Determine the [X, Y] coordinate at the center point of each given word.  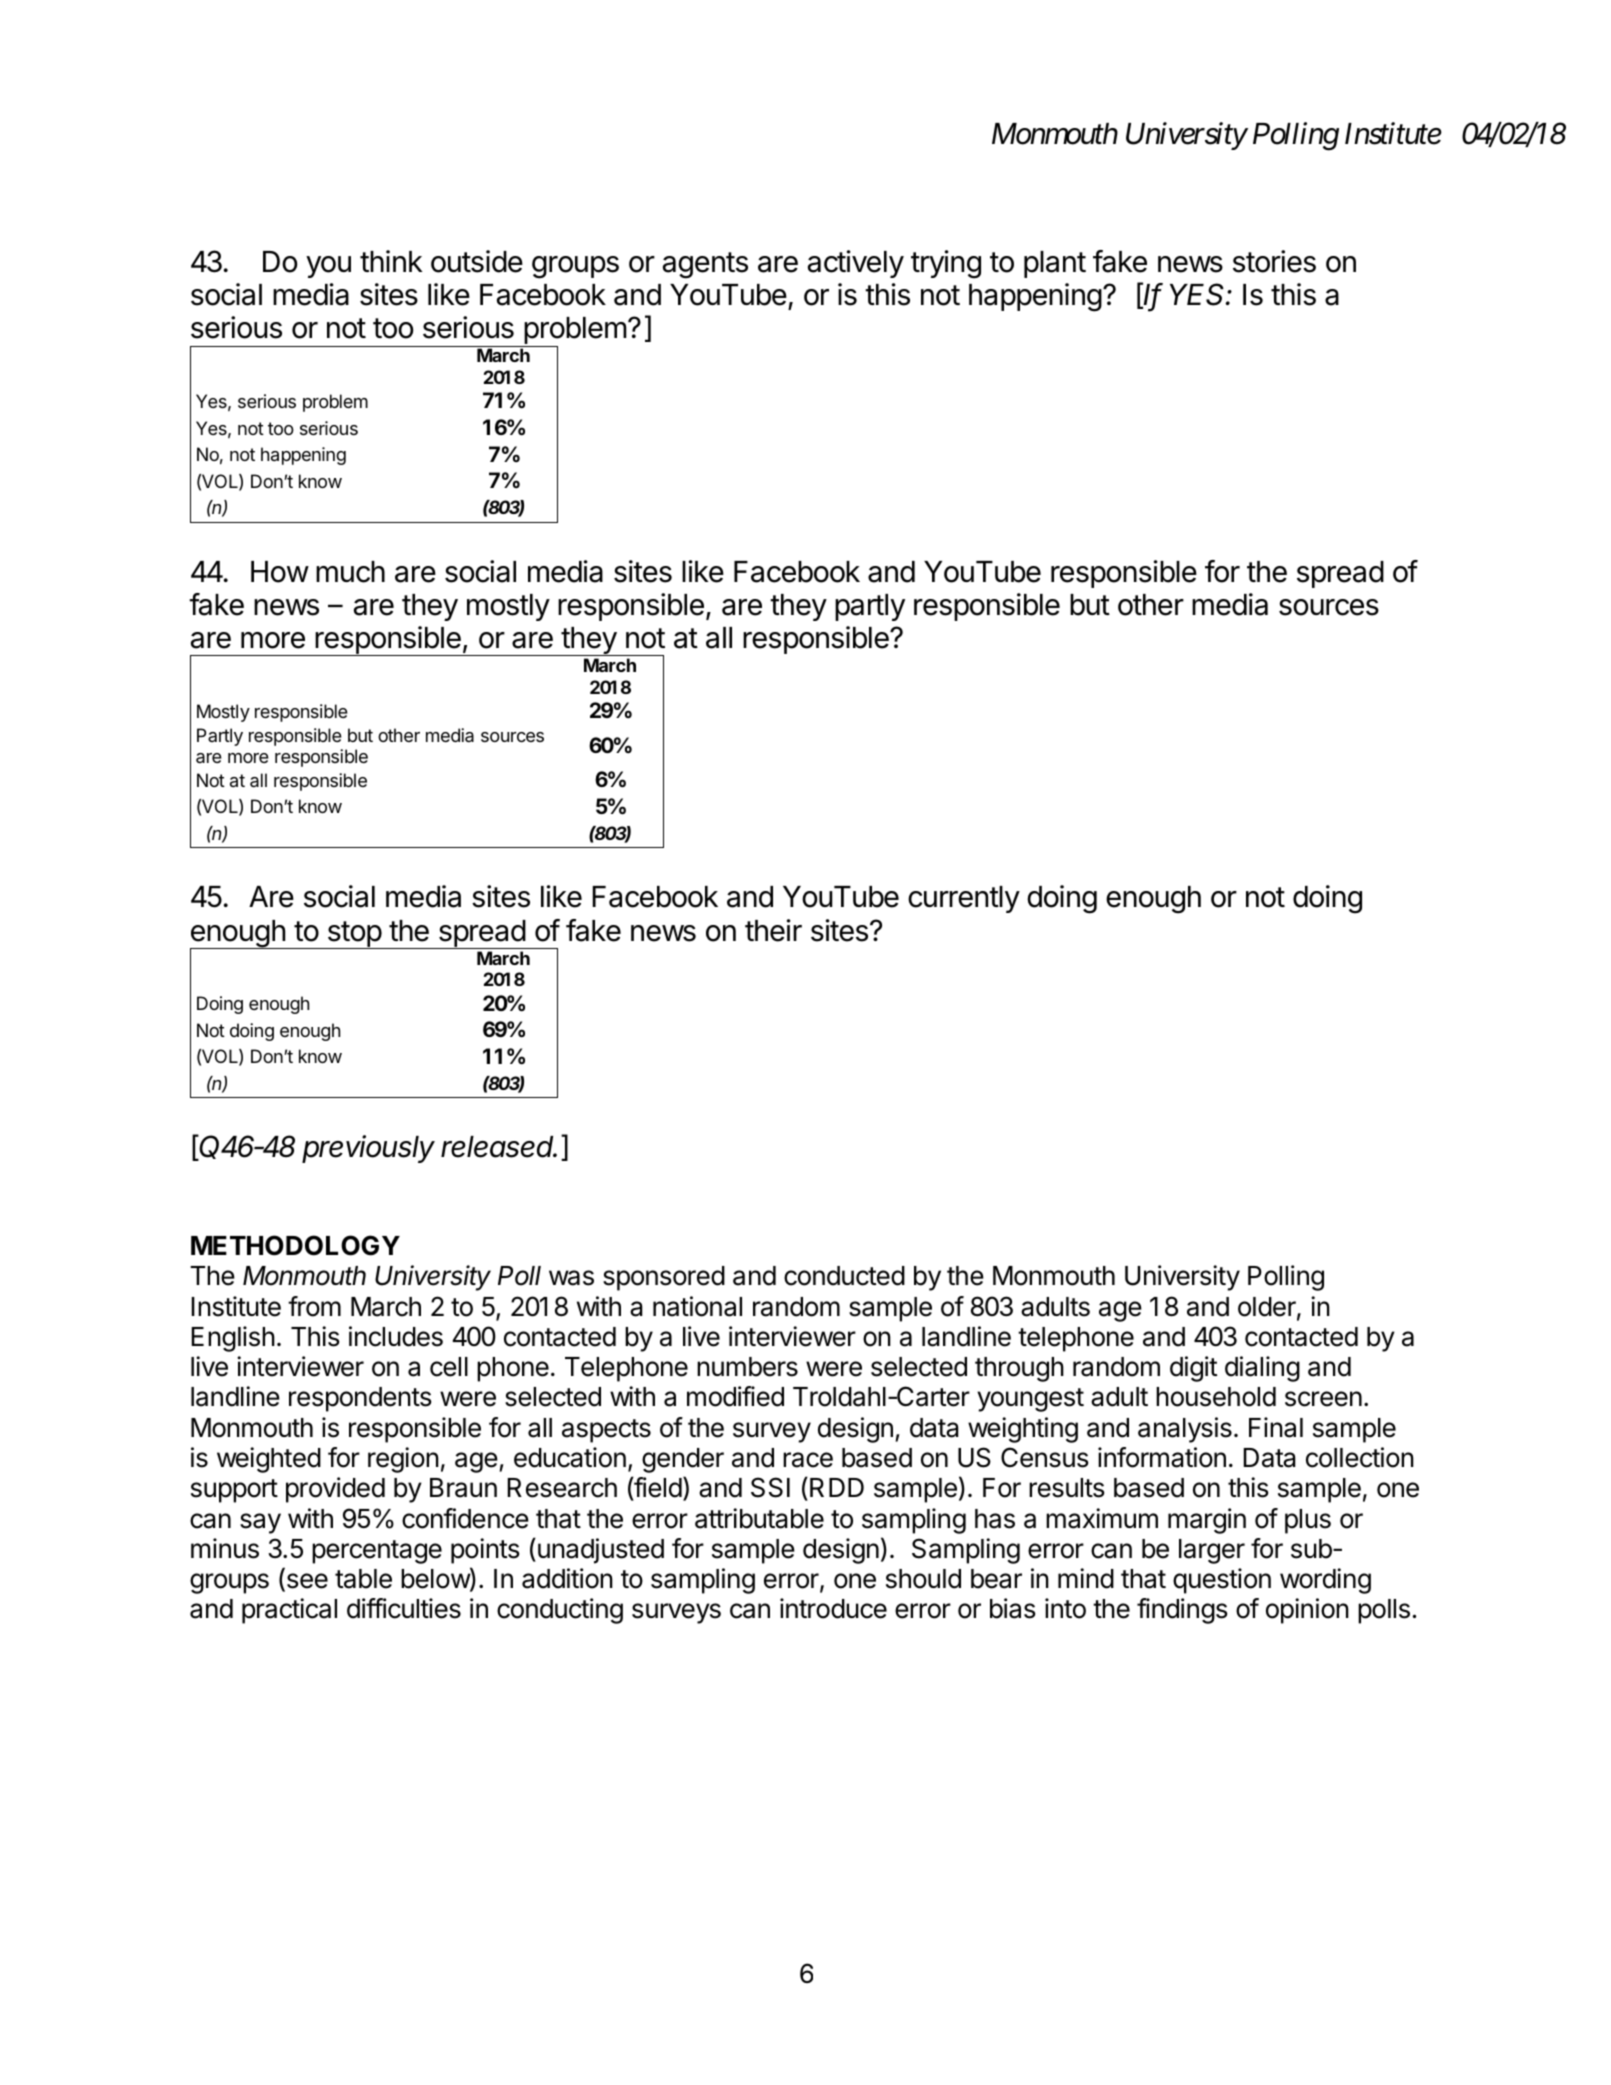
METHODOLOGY [295, 1245]
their [773, 930]
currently [964, 899]
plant [1055, 264]
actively [856, 264]
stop [354, 935]
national [697, 1306]
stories [1274, 261]
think [391, 261]
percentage [377, 1552]
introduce [833, 1608]
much [350, 572]
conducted [844, 1276]
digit [1193, 1369]
